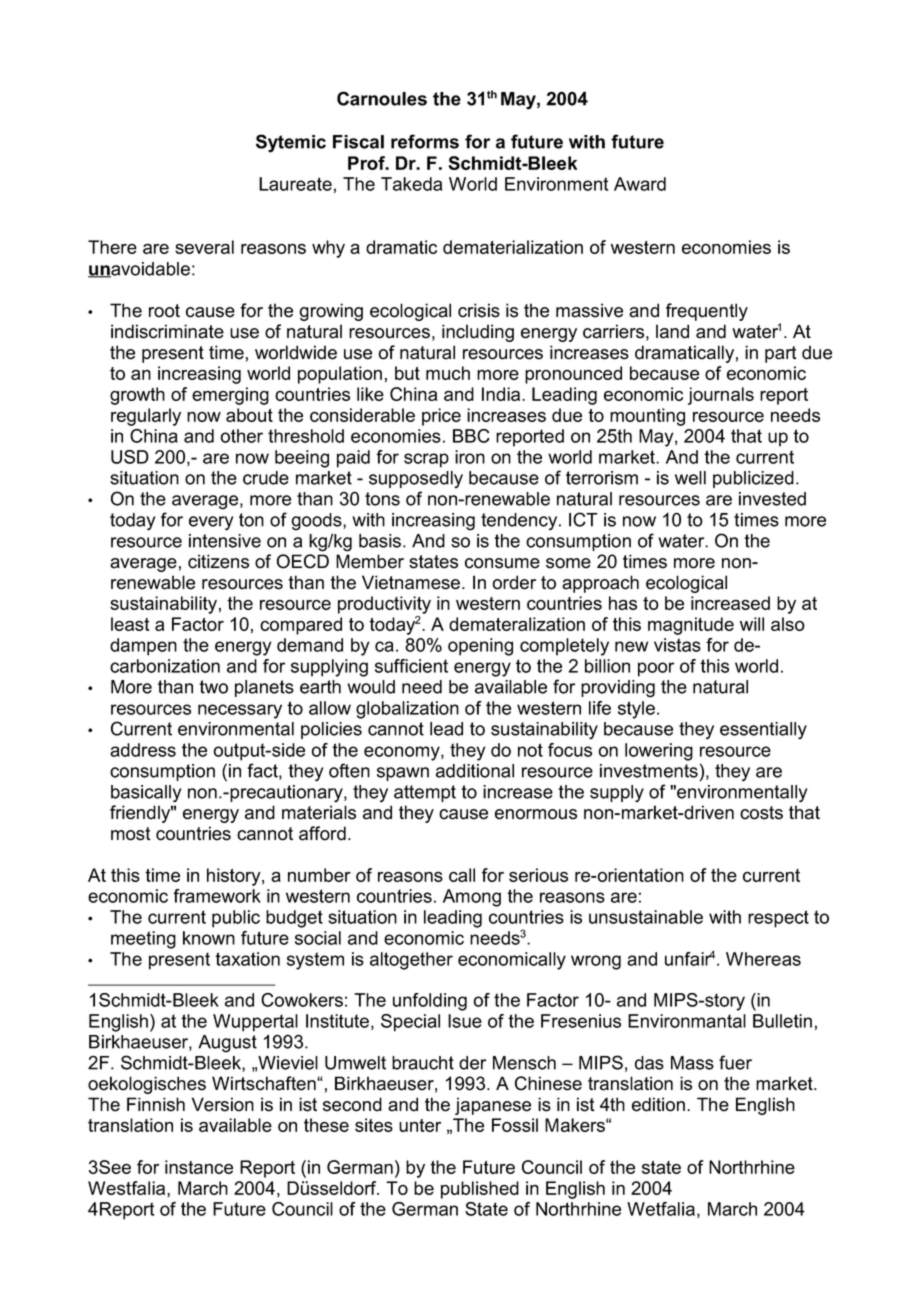 The width and height of the page is (924, 1308). Describe the element at coordinates (677, 645) in the page. I see `vistas` at that location.
